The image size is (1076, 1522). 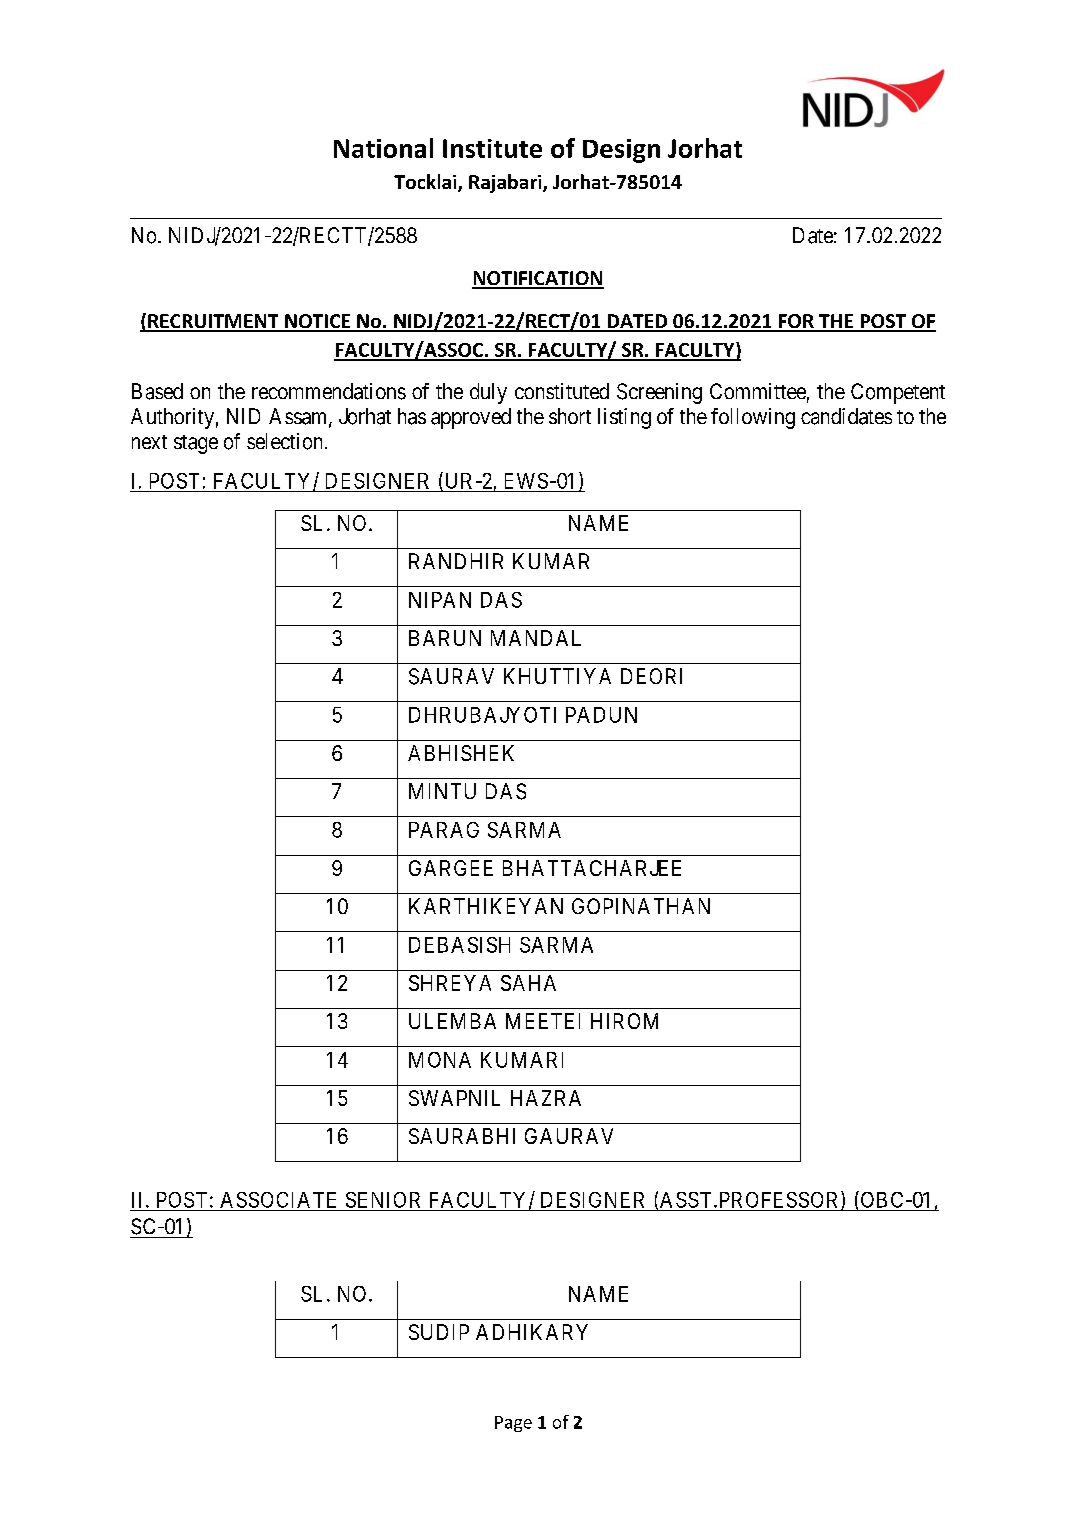 I want to click on SHREYA, so click(x=450, y=983).
